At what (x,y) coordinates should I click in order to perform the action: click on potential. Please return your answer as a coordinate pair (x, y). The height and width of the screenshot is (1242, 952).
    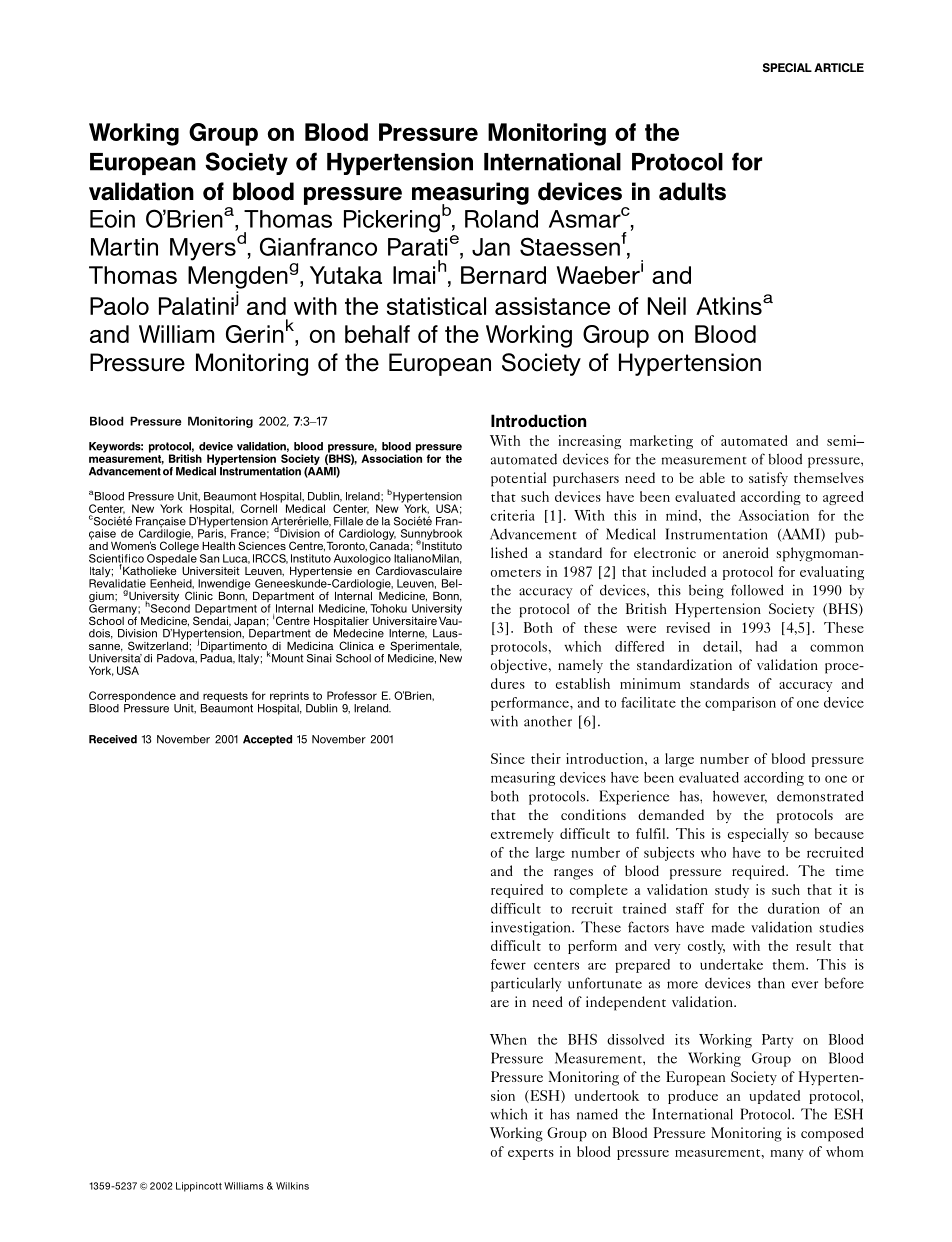
    Looking at the image, I should click on (518, 479).
